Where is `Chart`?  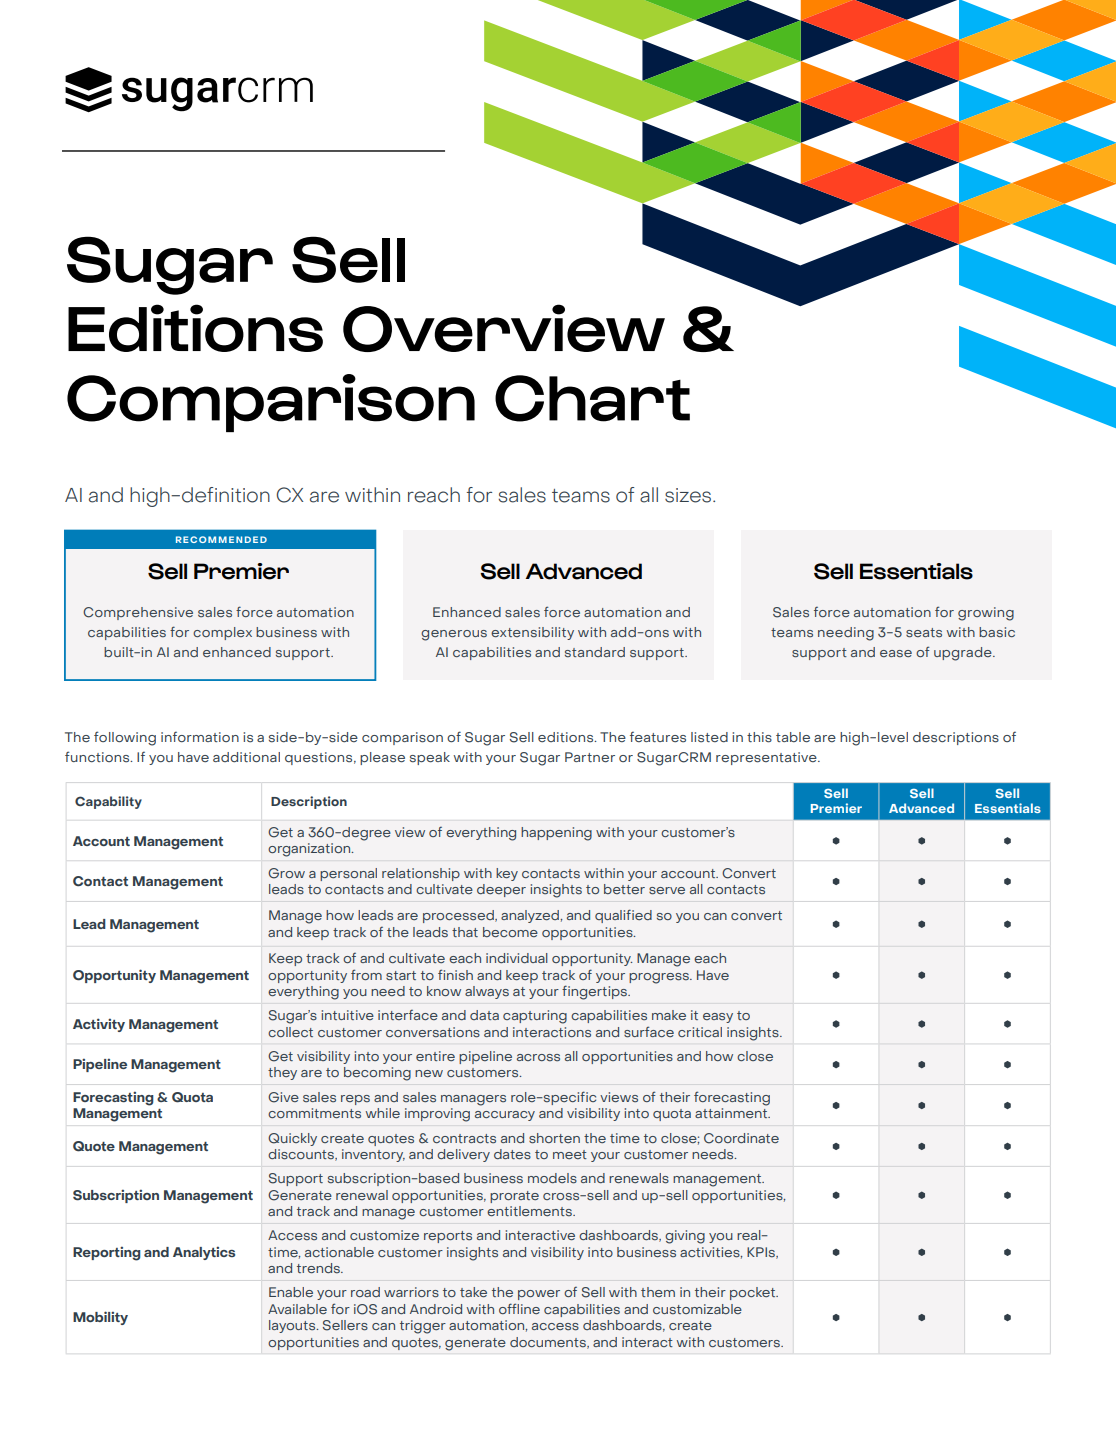 Chart is located at coordinates (592, 398).
